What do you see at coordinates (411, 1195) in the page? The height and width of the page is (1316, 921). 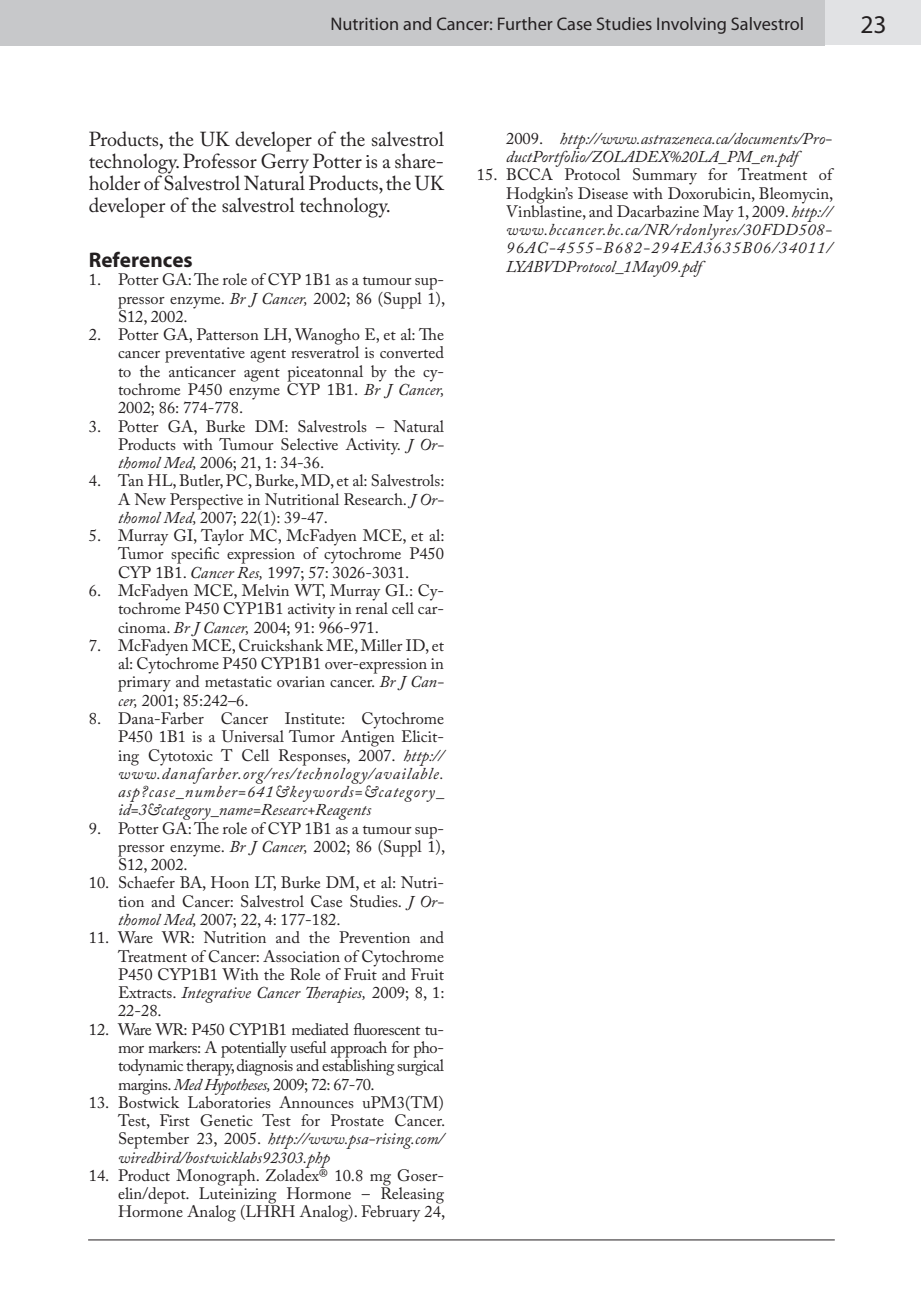 I see `Releasing` at bounding box center [411, 1195].
